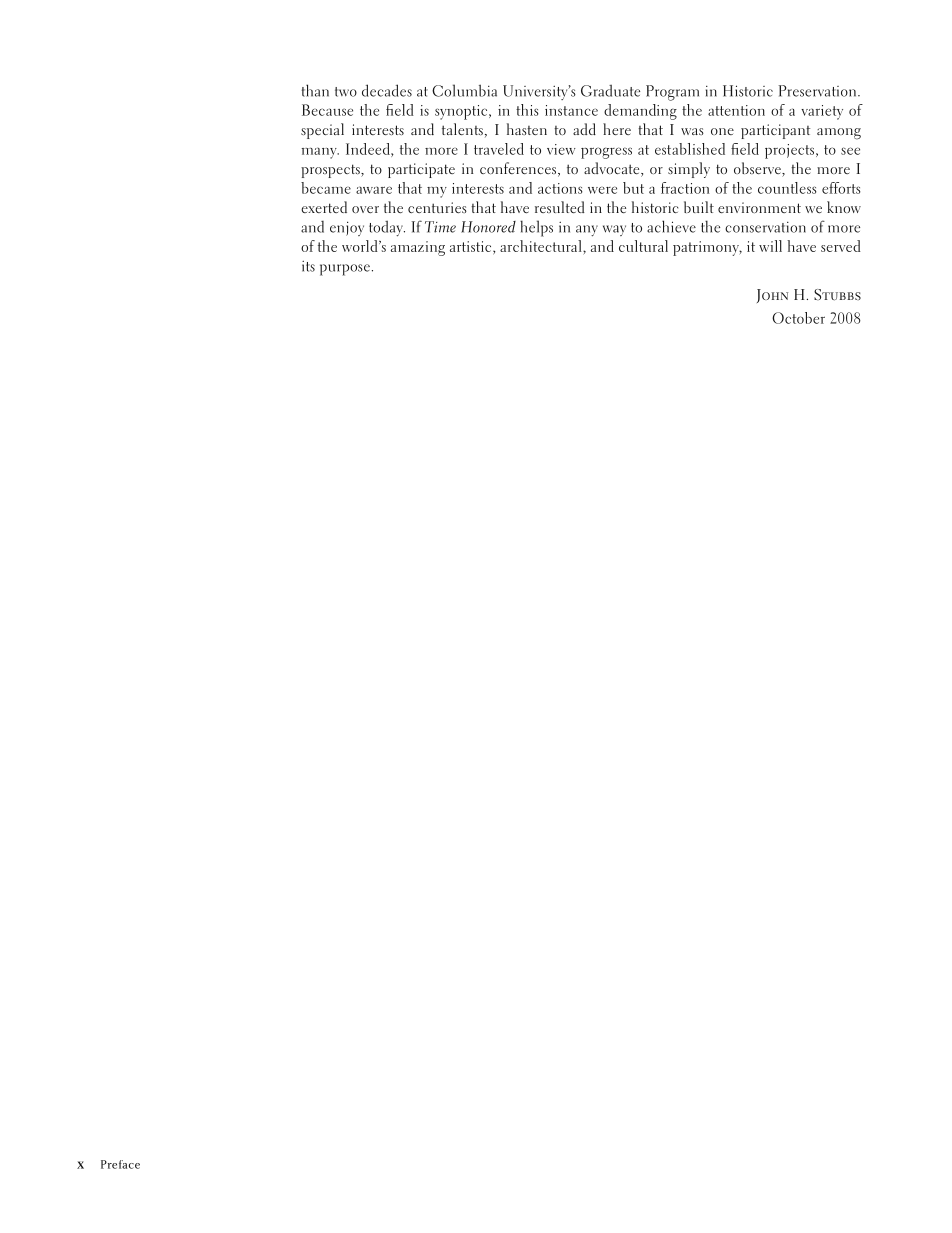  I want to click on special, so click(322, 131).
